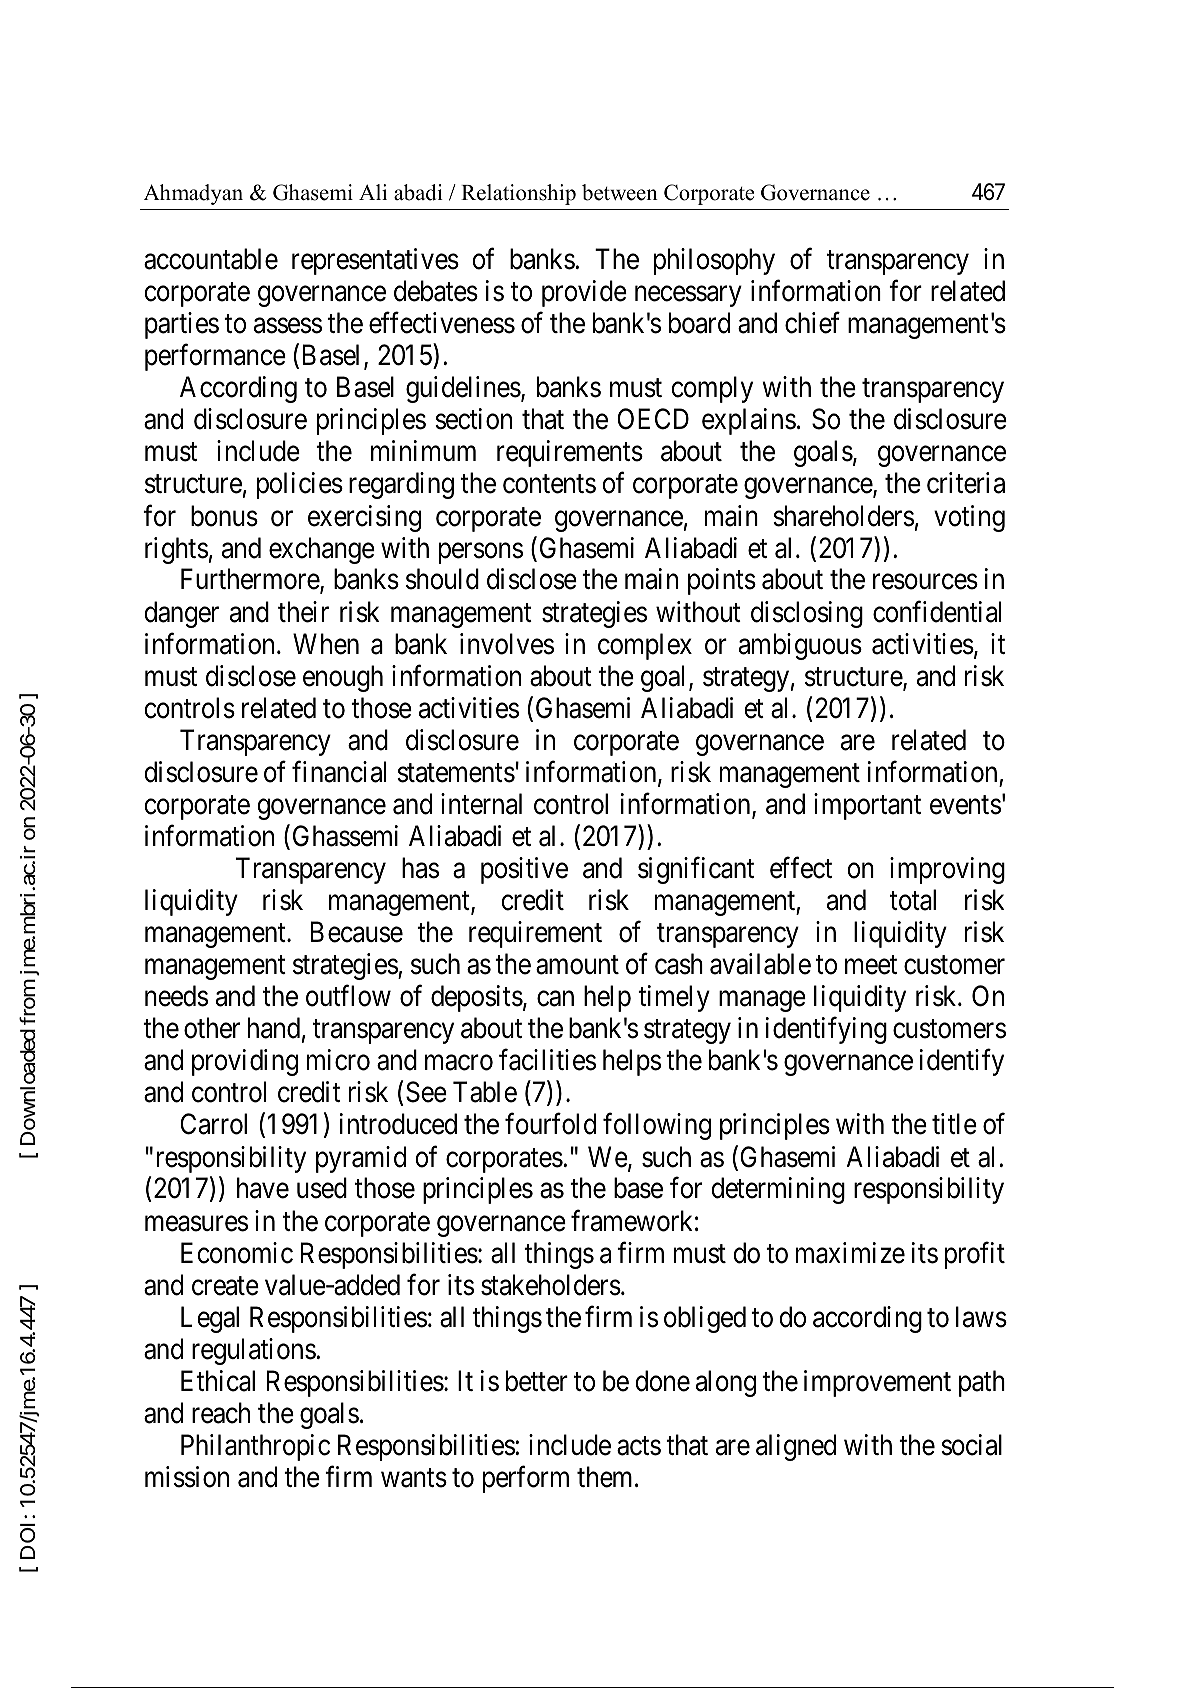 The height and width of the image is (1688, 1185). What do you see at coordinates (303, 612) in the image?
I see `their` at bounding box center [303, 612].
